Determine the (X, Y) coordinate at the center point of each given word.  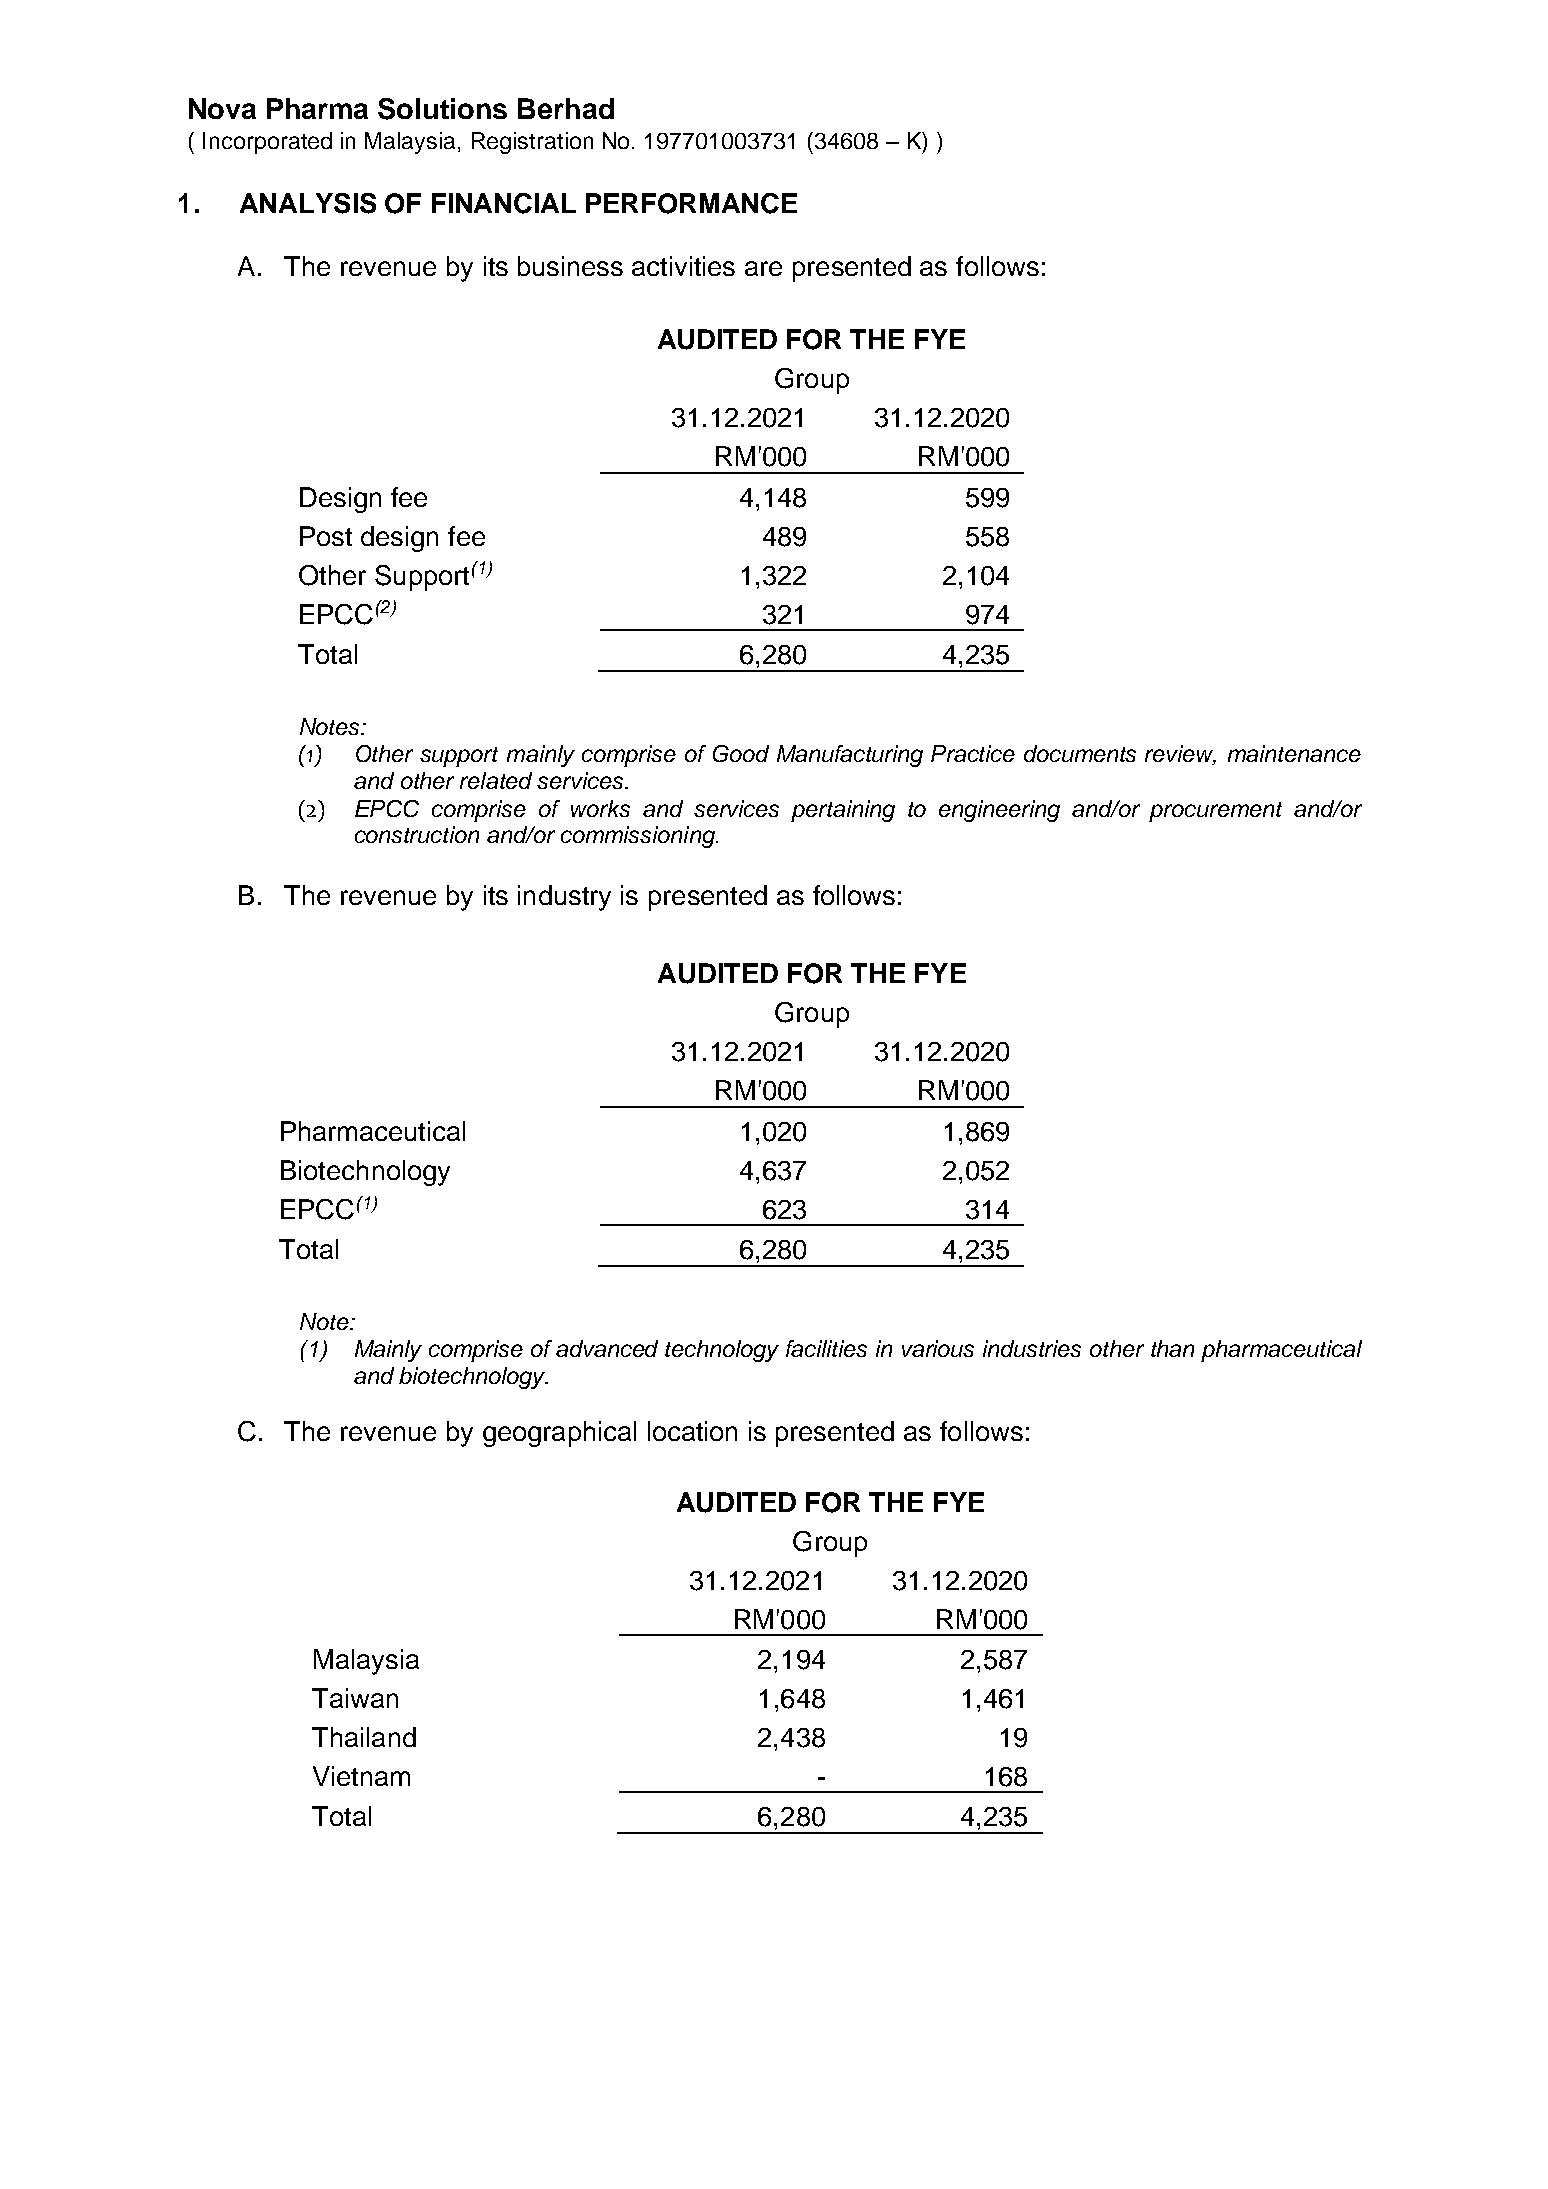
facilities (826, 1348)
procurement (1215, 812)
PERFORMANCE (691, 203)
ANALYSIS (308, 203)
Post (326, 536)
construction (417, 834)
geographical (559, 1434)
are (763, 268)
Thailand (364, 1737)
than (1172, 1348)
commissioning (639, 837)
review (1180, 755)
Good (741, 753)
